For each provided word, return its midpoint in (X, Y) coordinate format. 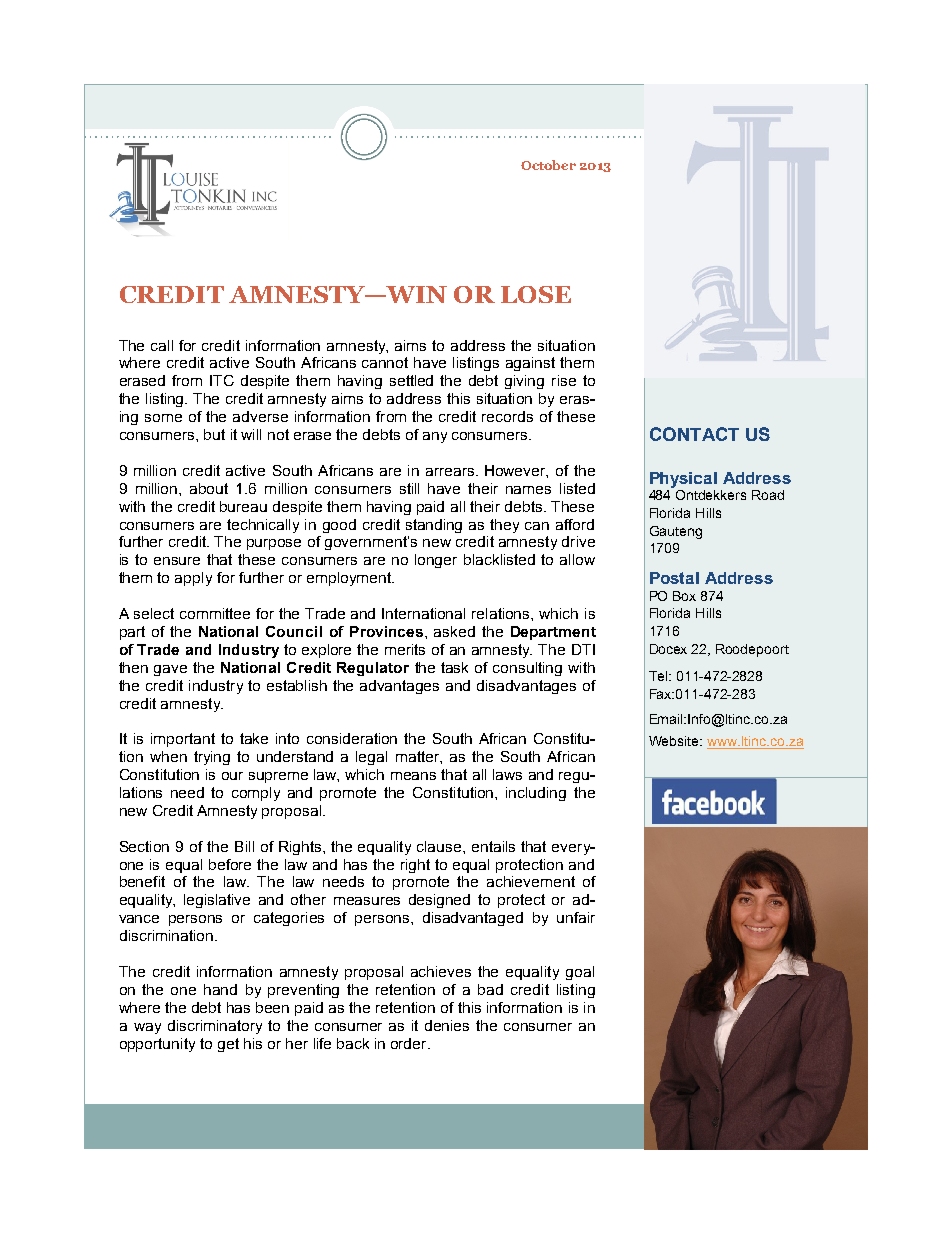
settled (411, 380)
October (548, 165)
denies (447, 1025)
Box (684, 596)
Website (675, 741)
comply (256, 794)
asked (454, 631)
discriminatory (215, 1027)
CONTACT (694, 434)
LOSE (536, 294)
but (214, 434)
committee (215, 613)
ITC (222, 380)
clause (440, 846)
